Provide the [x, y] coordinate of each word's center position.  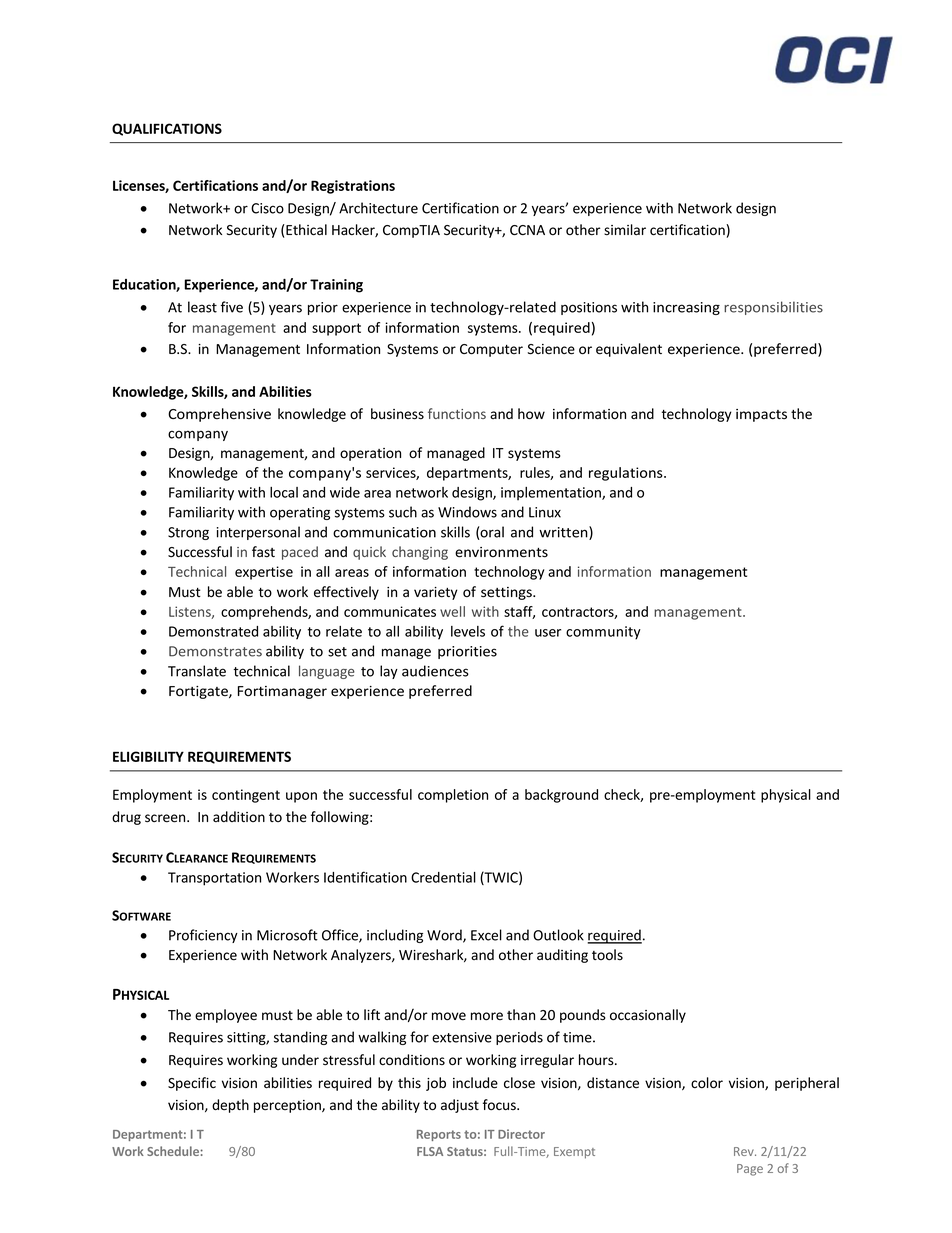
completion [453, 796]
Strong [188, 533]
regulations [627, 474]
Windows [467, 512]
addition [239, 816]
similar [625, 230]
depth [230, 1106]
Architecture [378, 208]
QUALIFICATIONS [167, 129]
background [561, 796]
